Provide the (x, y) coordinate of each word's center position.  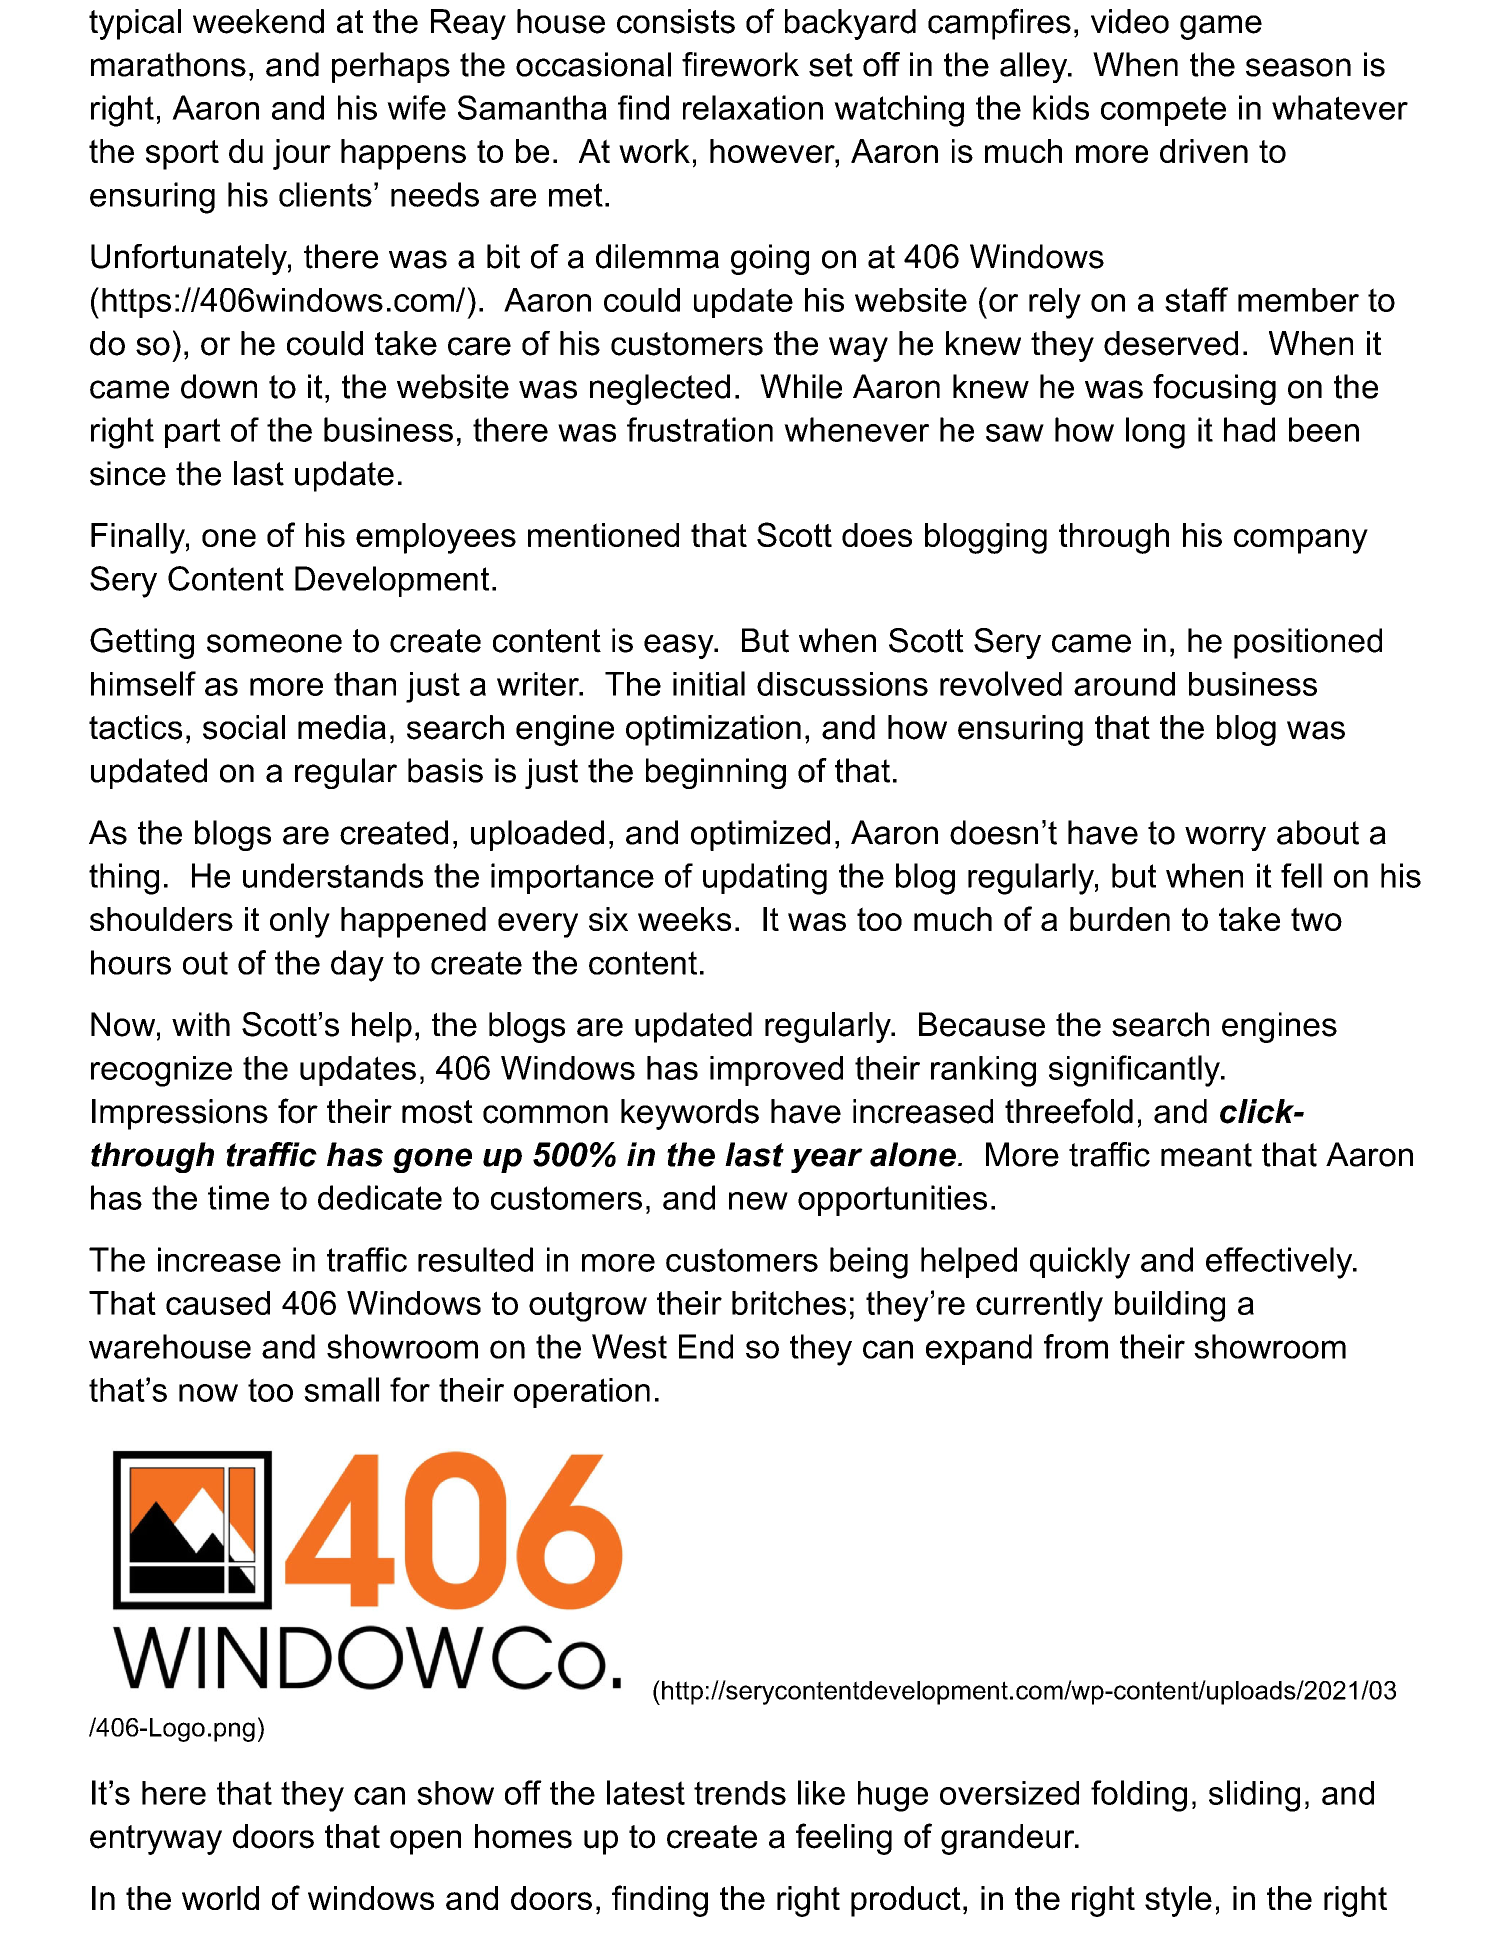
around (1124, 684)
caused (218, 1303)
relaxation (753, 107)
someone (274, 643)
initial (709, 683)
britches (789, 1303)
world (220, 1898)
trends (740, 1793)
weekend (258, 21)
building (1170, 1306)
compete (1163, 111)
